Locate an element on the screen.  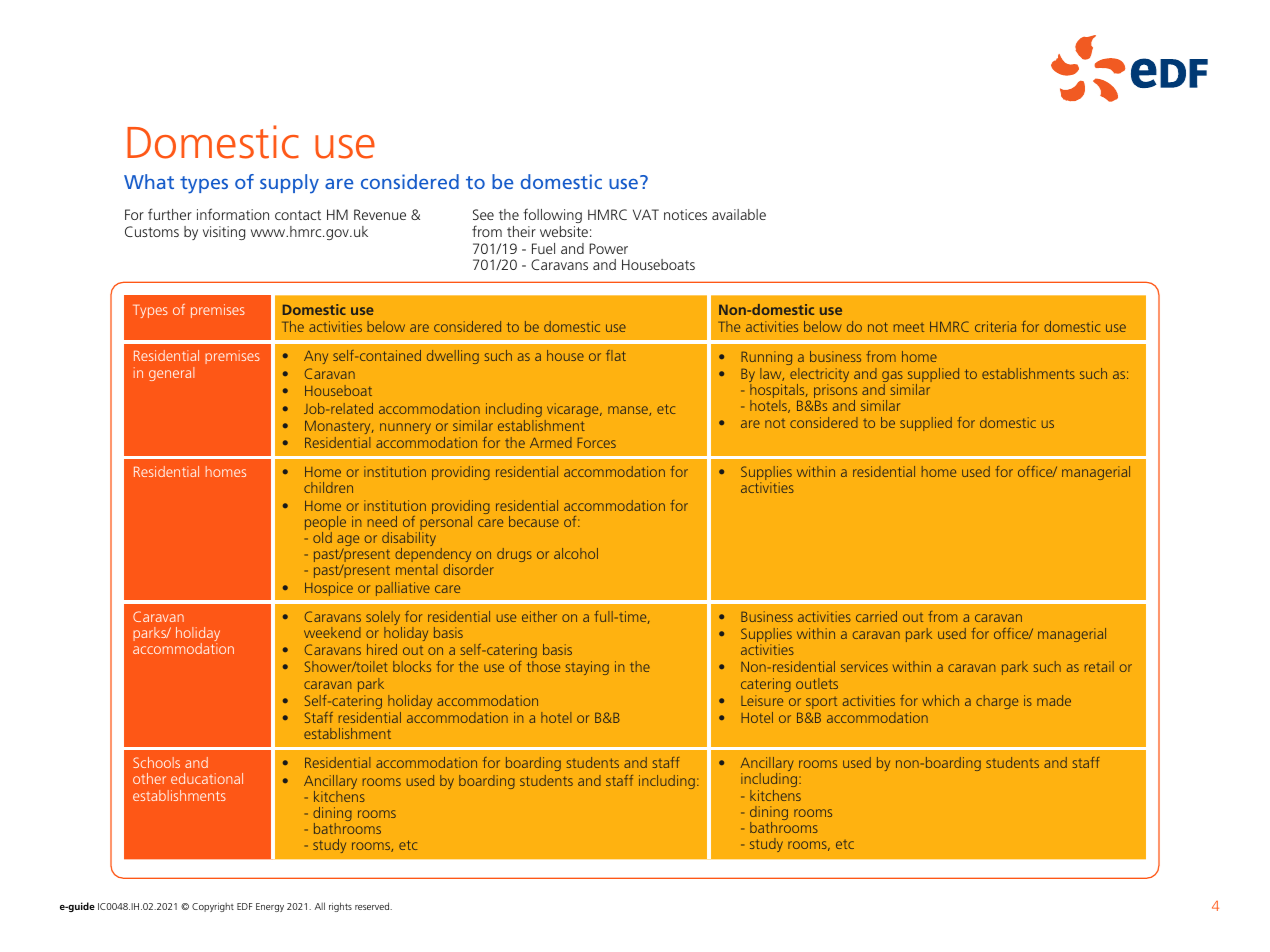
charge is located at coordinates (997, 702).
